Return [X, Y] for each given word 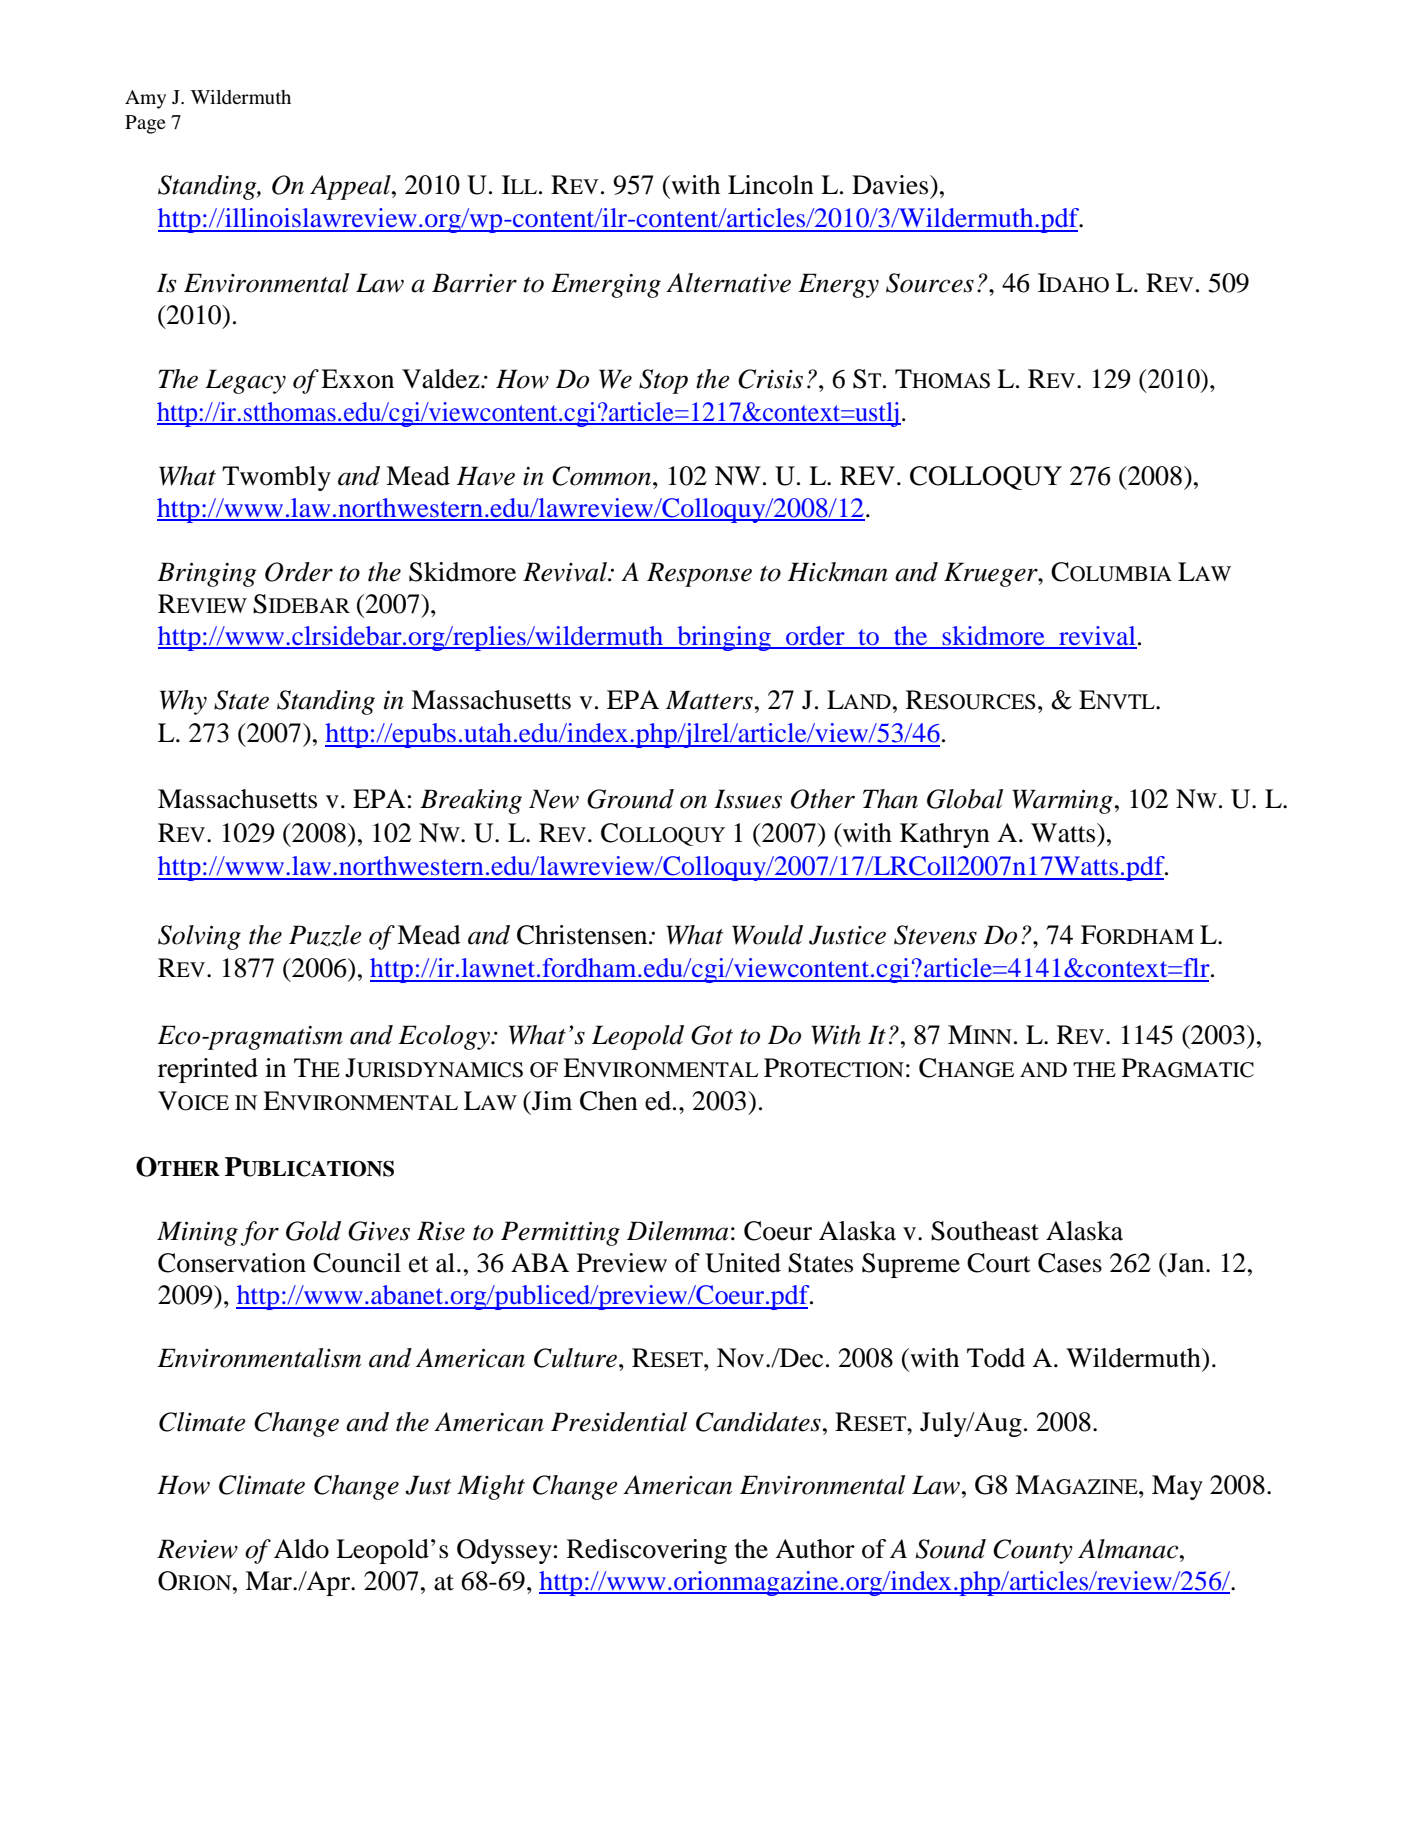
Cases [1070, 1263]
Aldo [301, 1549]
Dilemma [677, 1231]
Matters [709, 700]
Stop [663, 381]
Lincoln [771, 185]
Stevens [935, 935]
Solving [199, 937]
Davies [891, 185]
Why [183, 702]
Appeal [351, 187]
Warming [1062, 801]
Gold [313, 1231]
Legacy [245, 381]
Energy [838, 285]
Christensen [583, 935]
